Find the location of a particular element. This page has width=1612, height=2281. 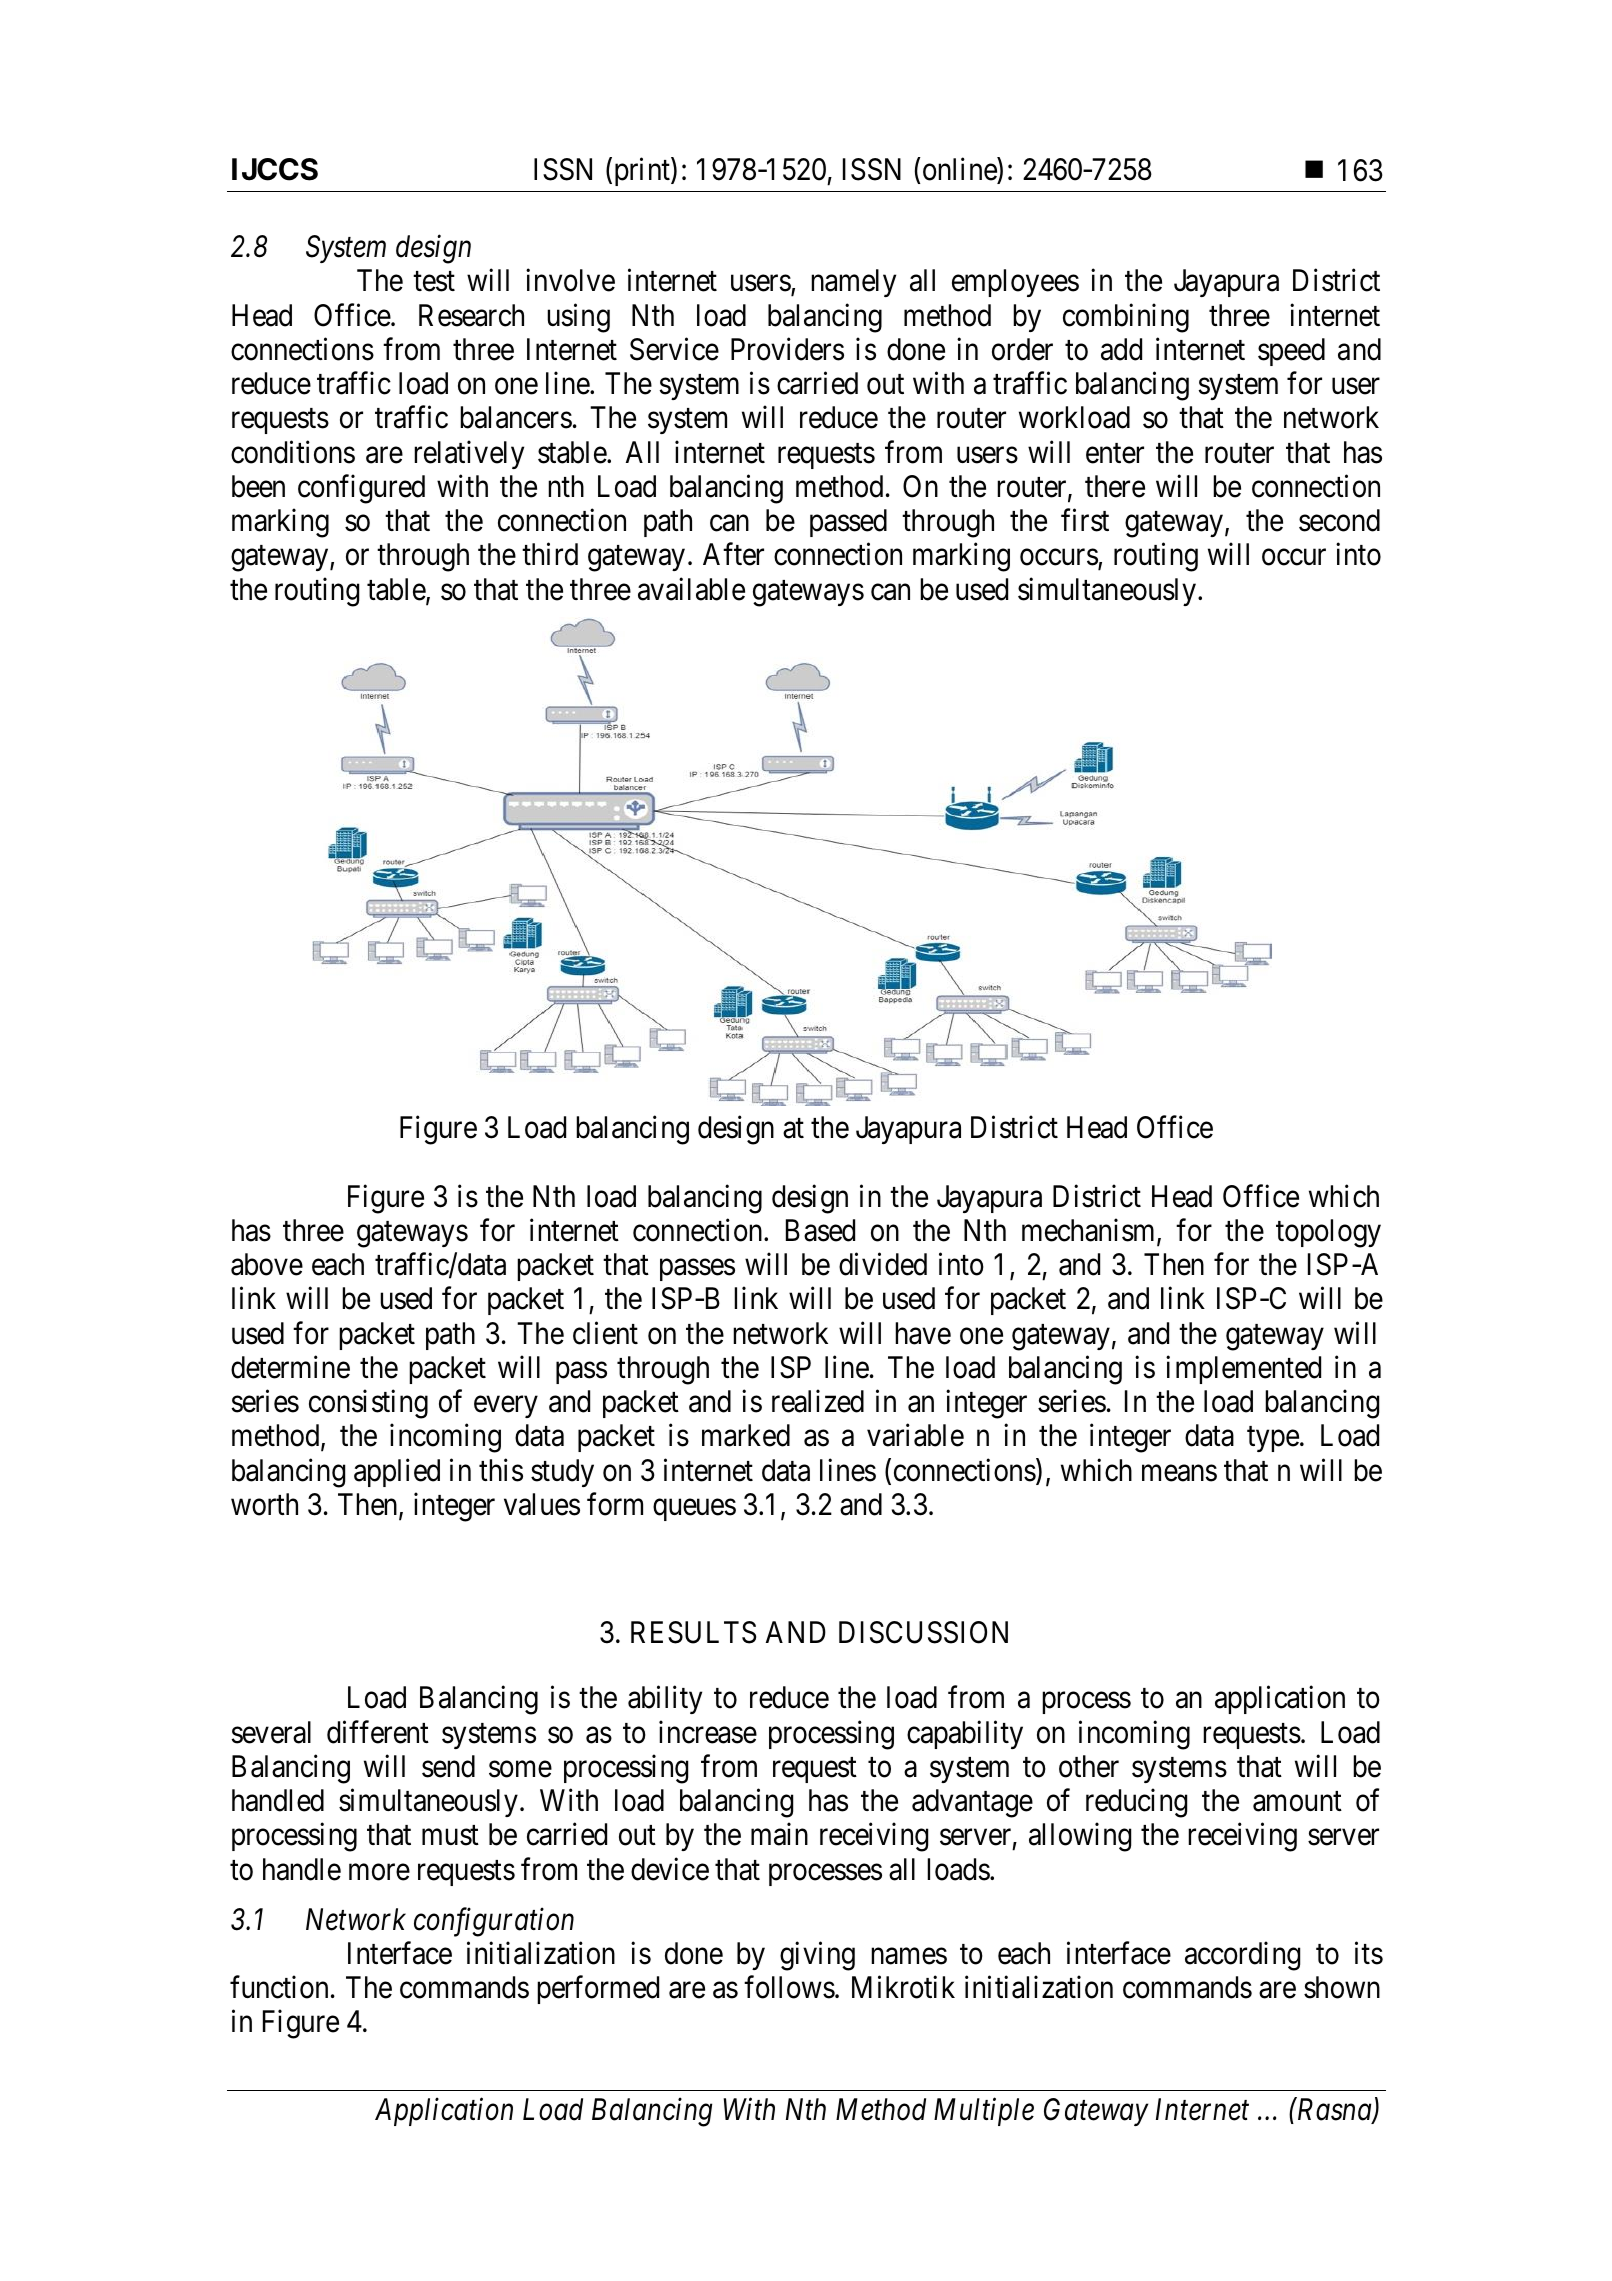

namely is located at coordinates (853, 283).
